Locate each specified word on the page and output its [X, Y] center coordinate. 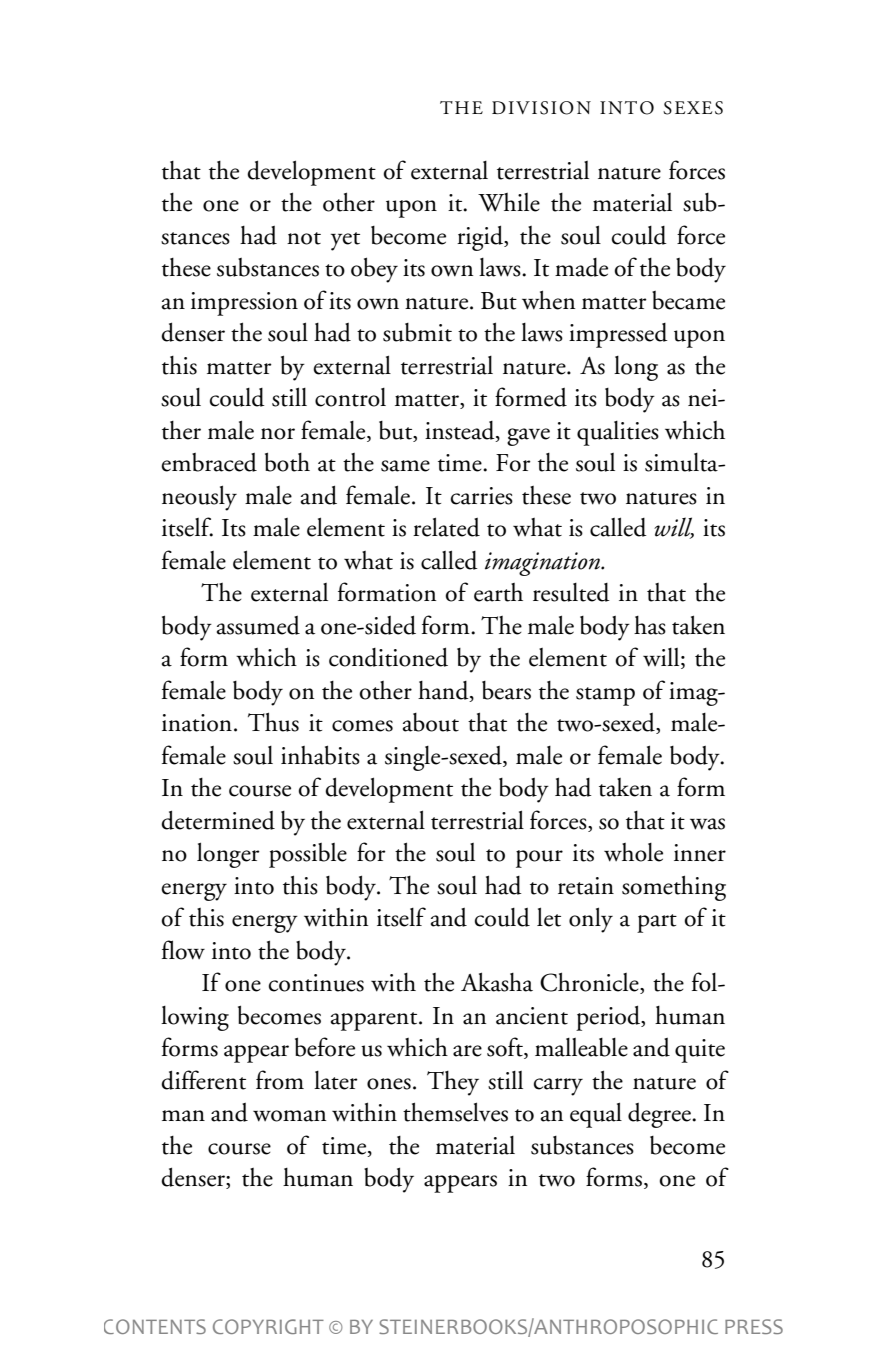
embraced [209, 462]
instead [461, 431]
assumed [258, 625]
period [609, 1018]
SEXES [693, 108]
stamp [605, 696]
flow [183, 950]
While [509, 202]
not [304, 238]
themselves [455, 1112]
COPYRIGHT [268, 1326]
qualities [618, 433]
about [431, 722]
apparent [375, 1021]
